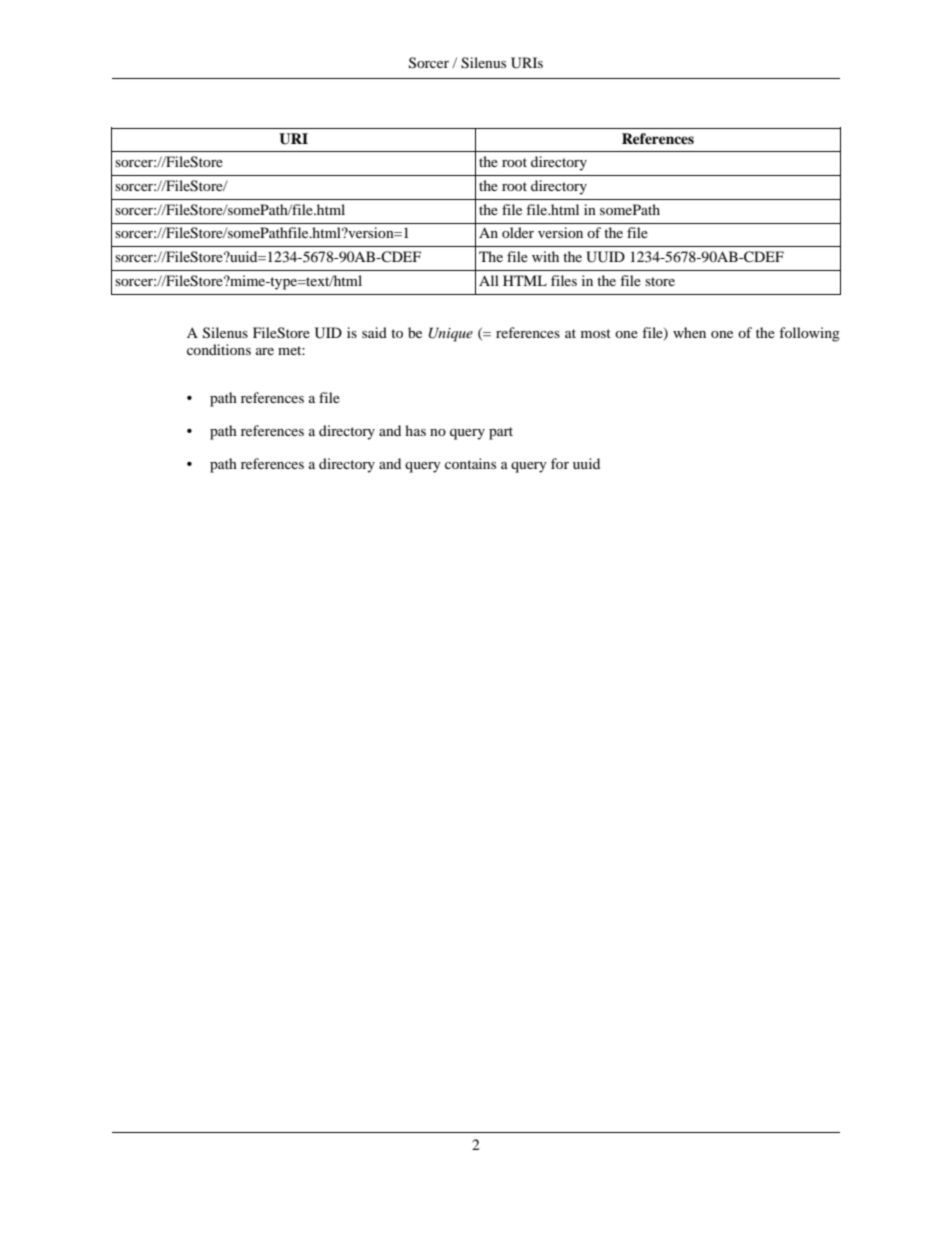 The height and width of the screenshot is (1233, 952). What do you see at coordinates (265, 351) in the screenshot?
I see `are` at bounding box center [265, 351].
